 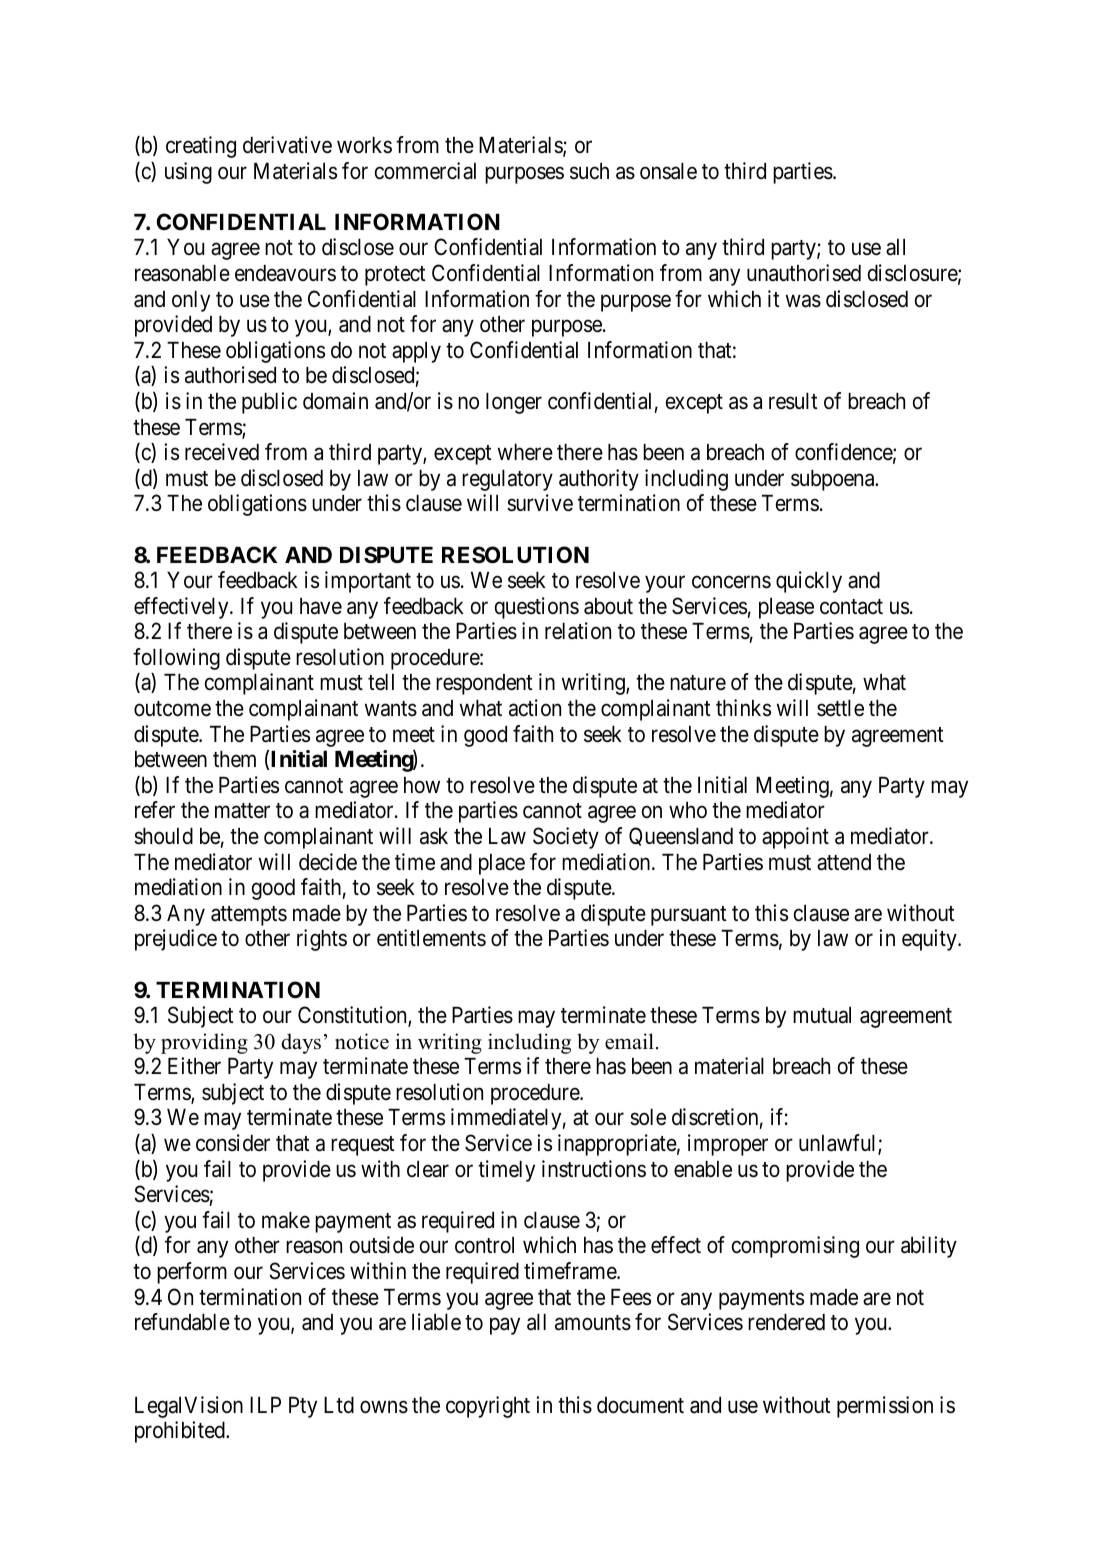 I want to click on result, so click(x=793, y=401).
